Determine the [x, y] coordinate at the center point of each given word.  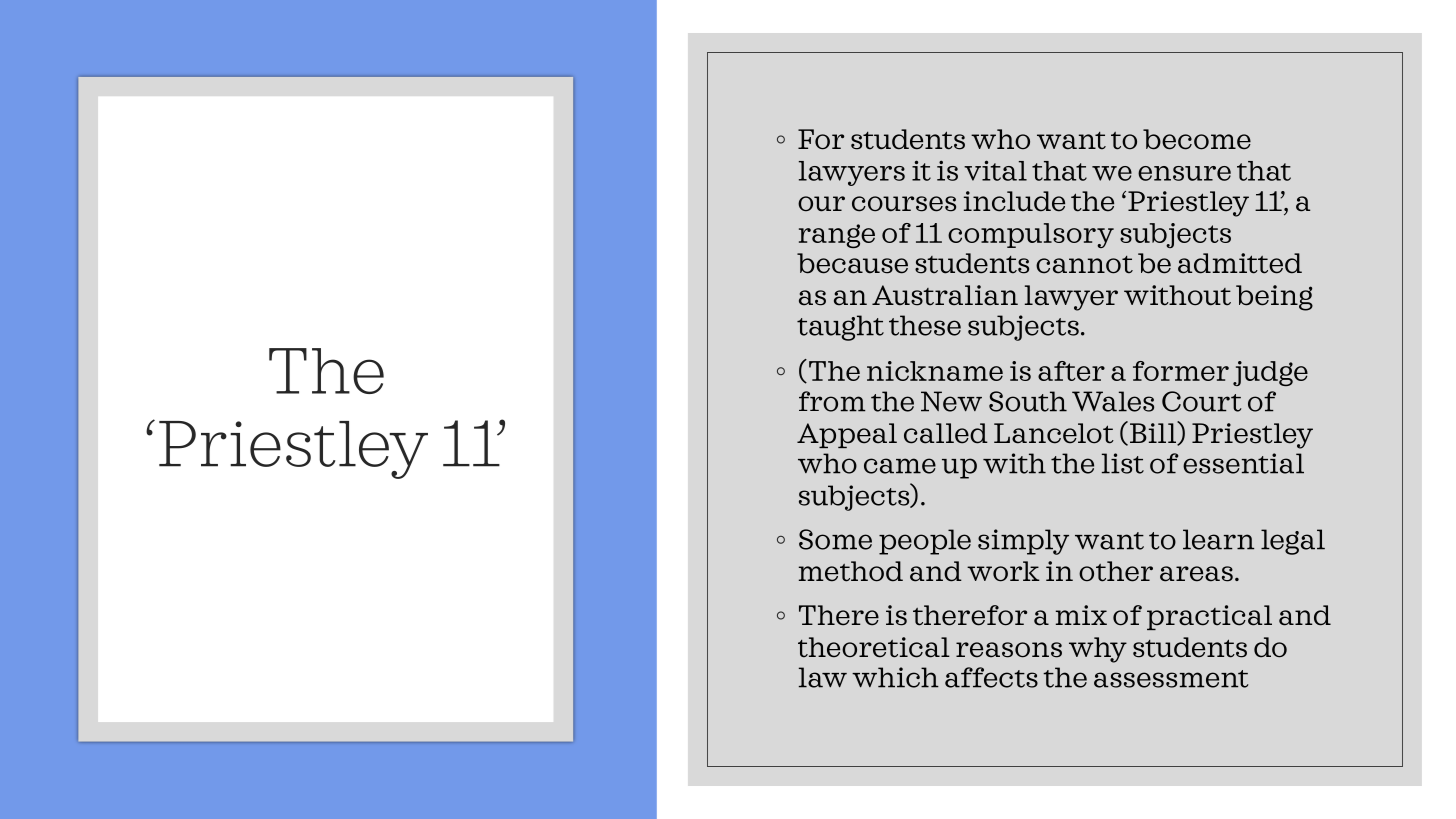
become [1197, 139]
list [1123, 463]
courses [904, 204]
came [900, 466]
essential [1243, 463]
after [1071, 371]
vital [995, 170]
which [895, 677]
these [925, 325]
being [1274, 298]
